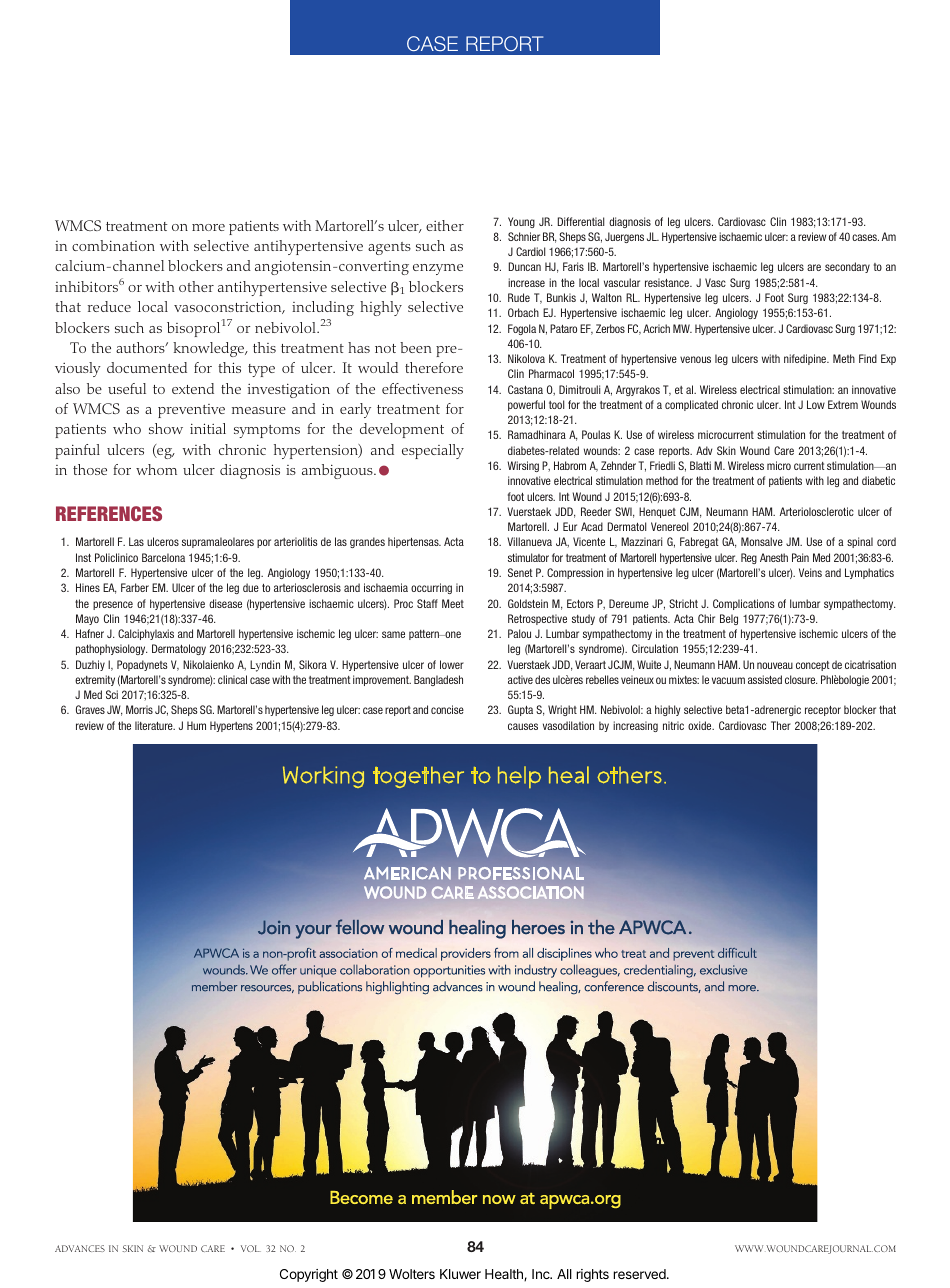  What do you see at coordinates (847, 267) in the screenshot?
I see `secondary` at bounding box center [847, 267].
